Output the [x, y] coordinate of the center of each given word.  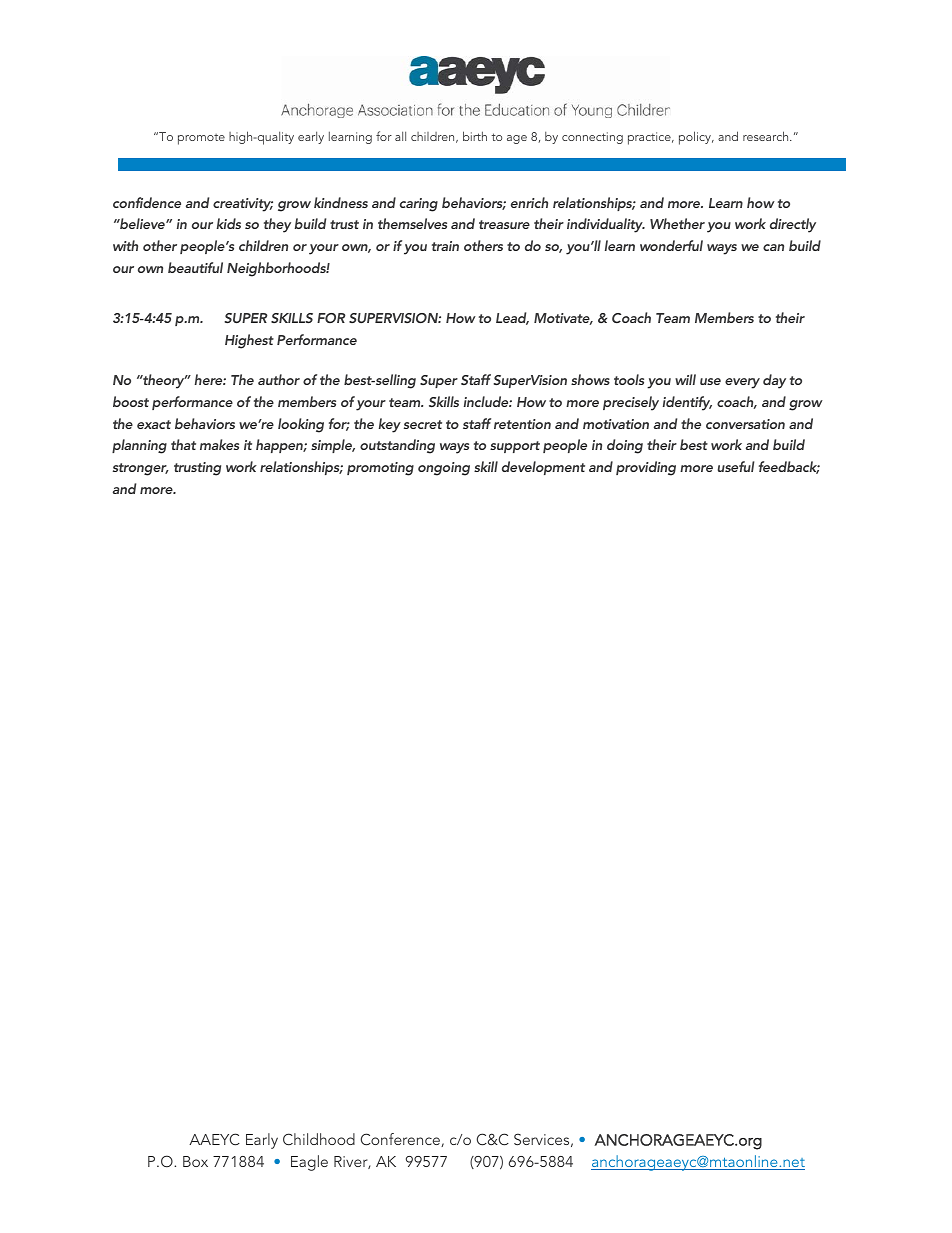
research [767, 136]
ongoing [444, 469]
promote [201, 139]
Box [195, 1161]
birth [475, 136]
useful [736, 466]
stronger [141, 469]
